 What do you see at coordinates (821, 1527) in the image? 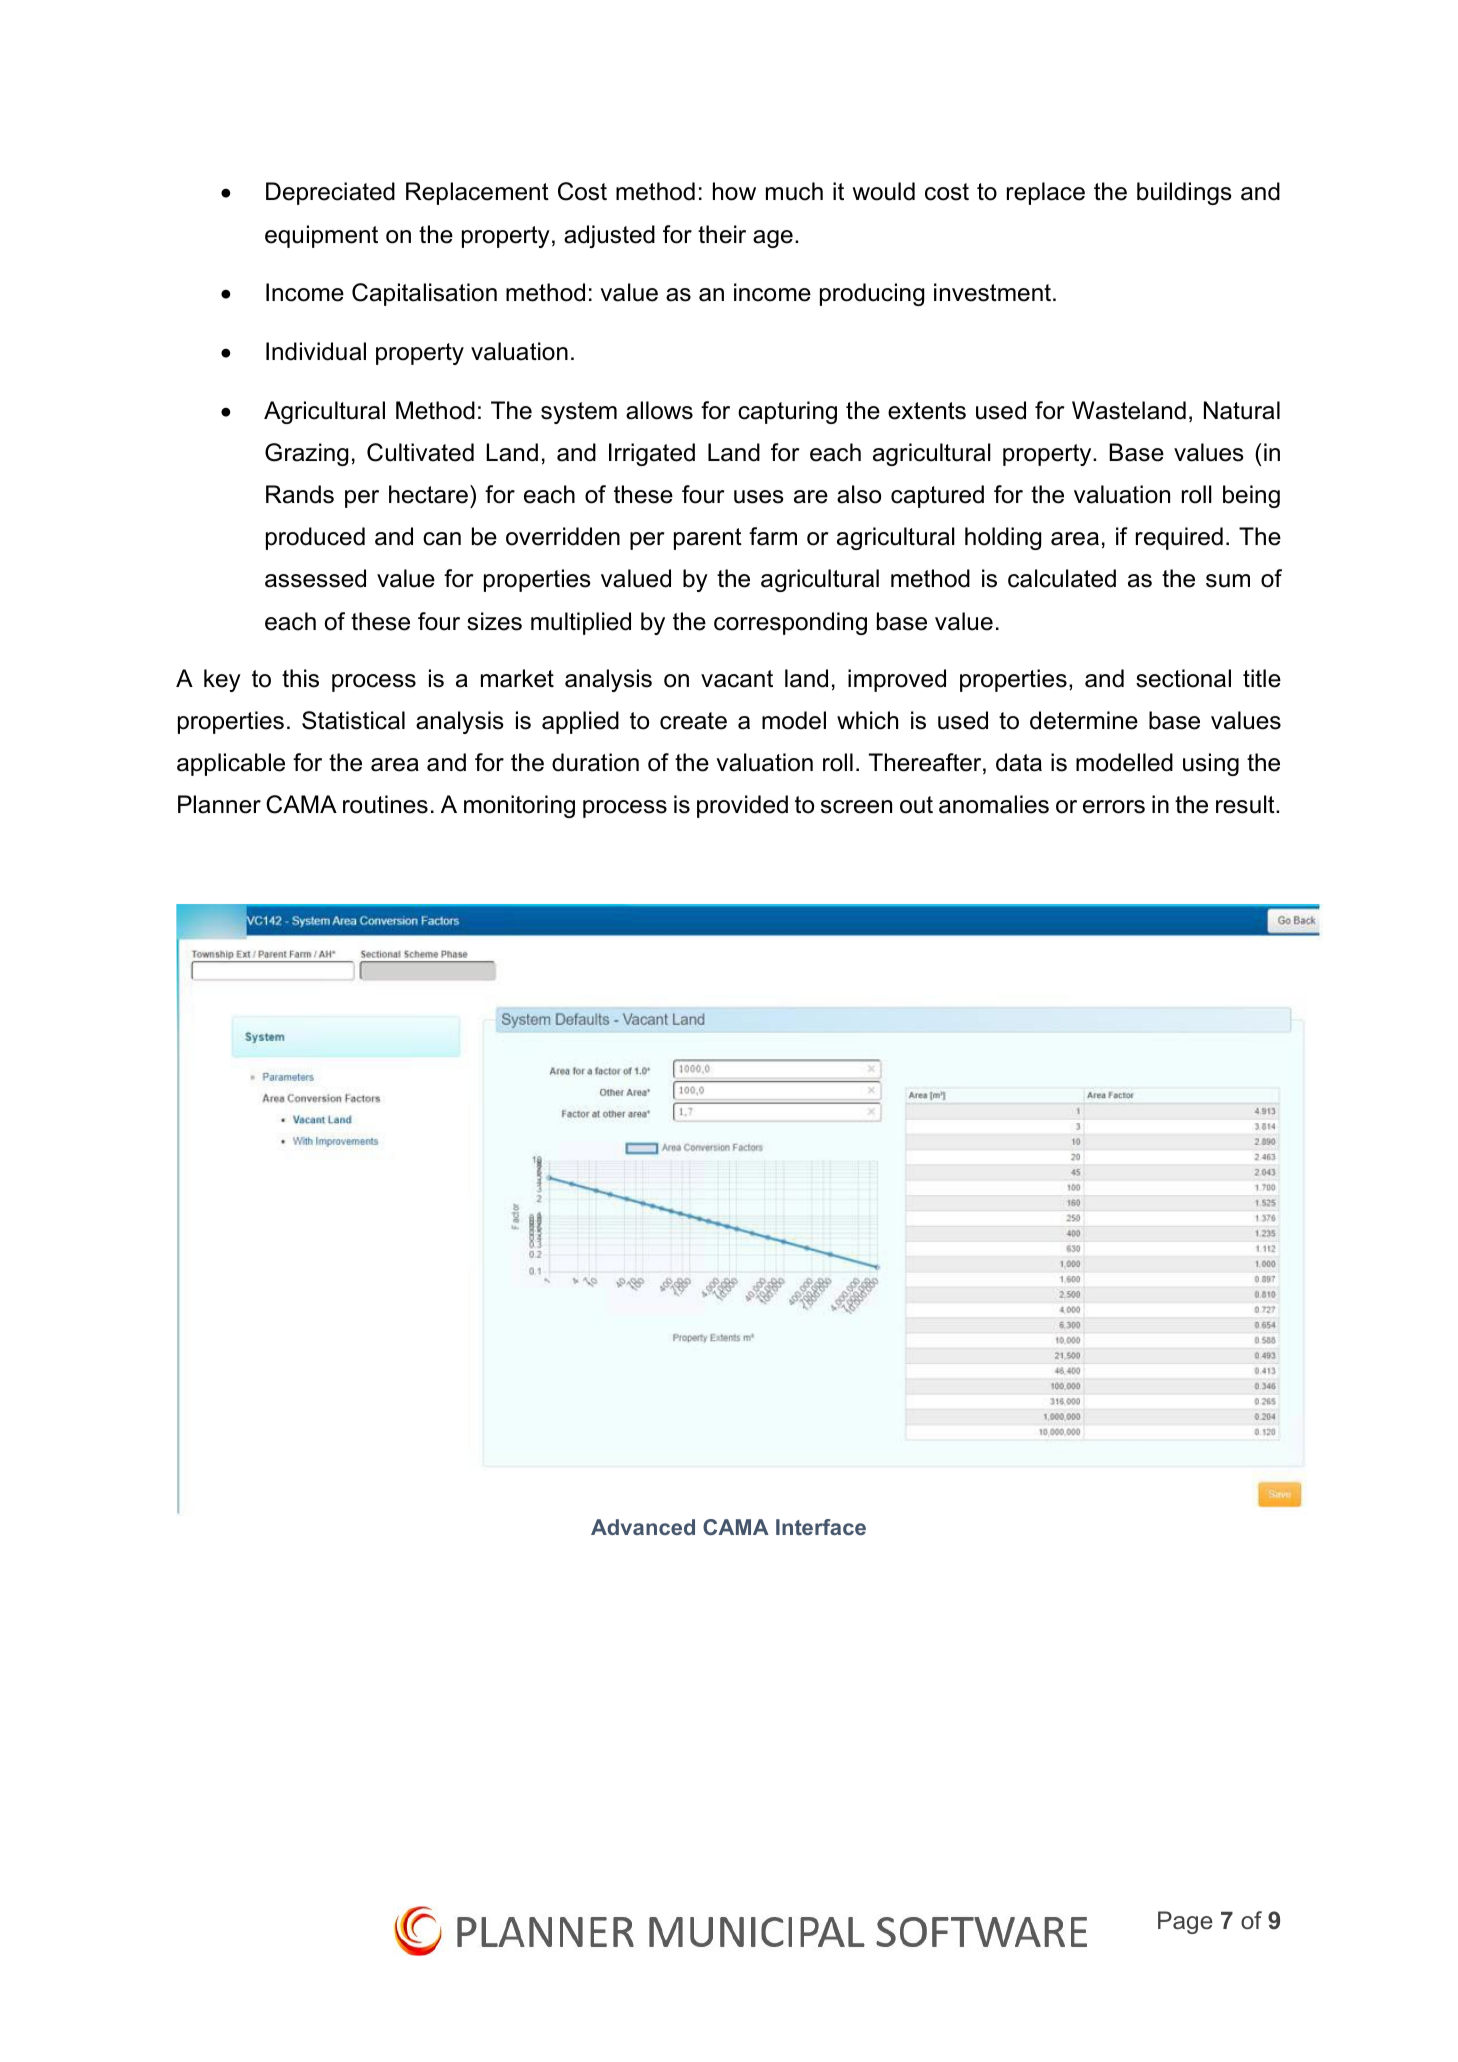
I see `Interface` at bounding box center [821, 1527].
